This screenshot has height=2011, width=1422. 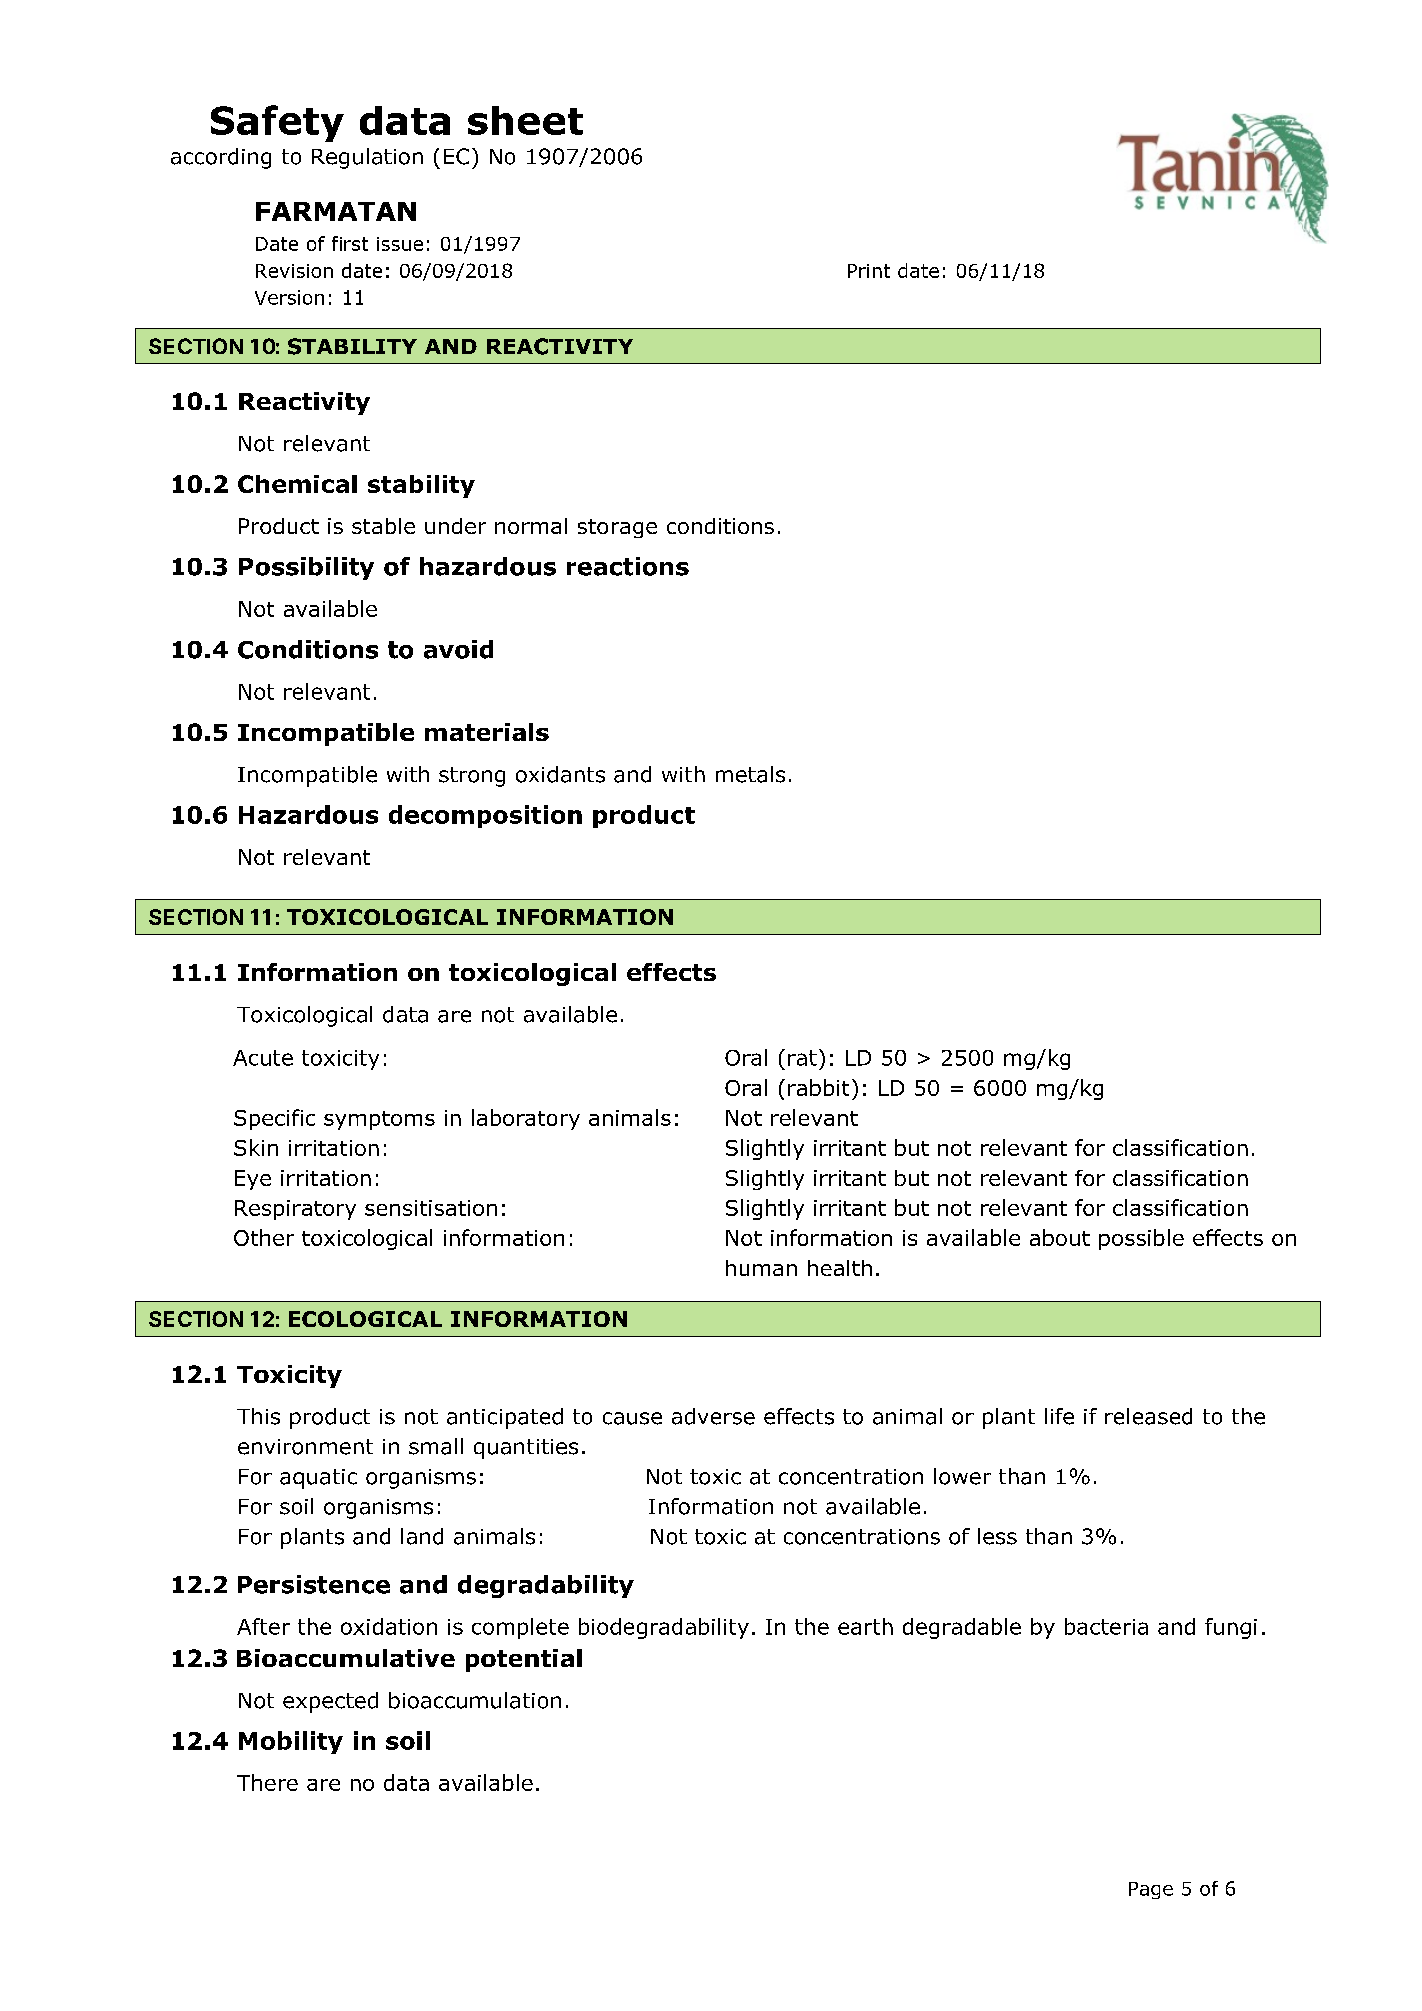 What do you see at coordinates (750, 774) in the screenshot?
I see `metals` at bounding box center [750, 774].
